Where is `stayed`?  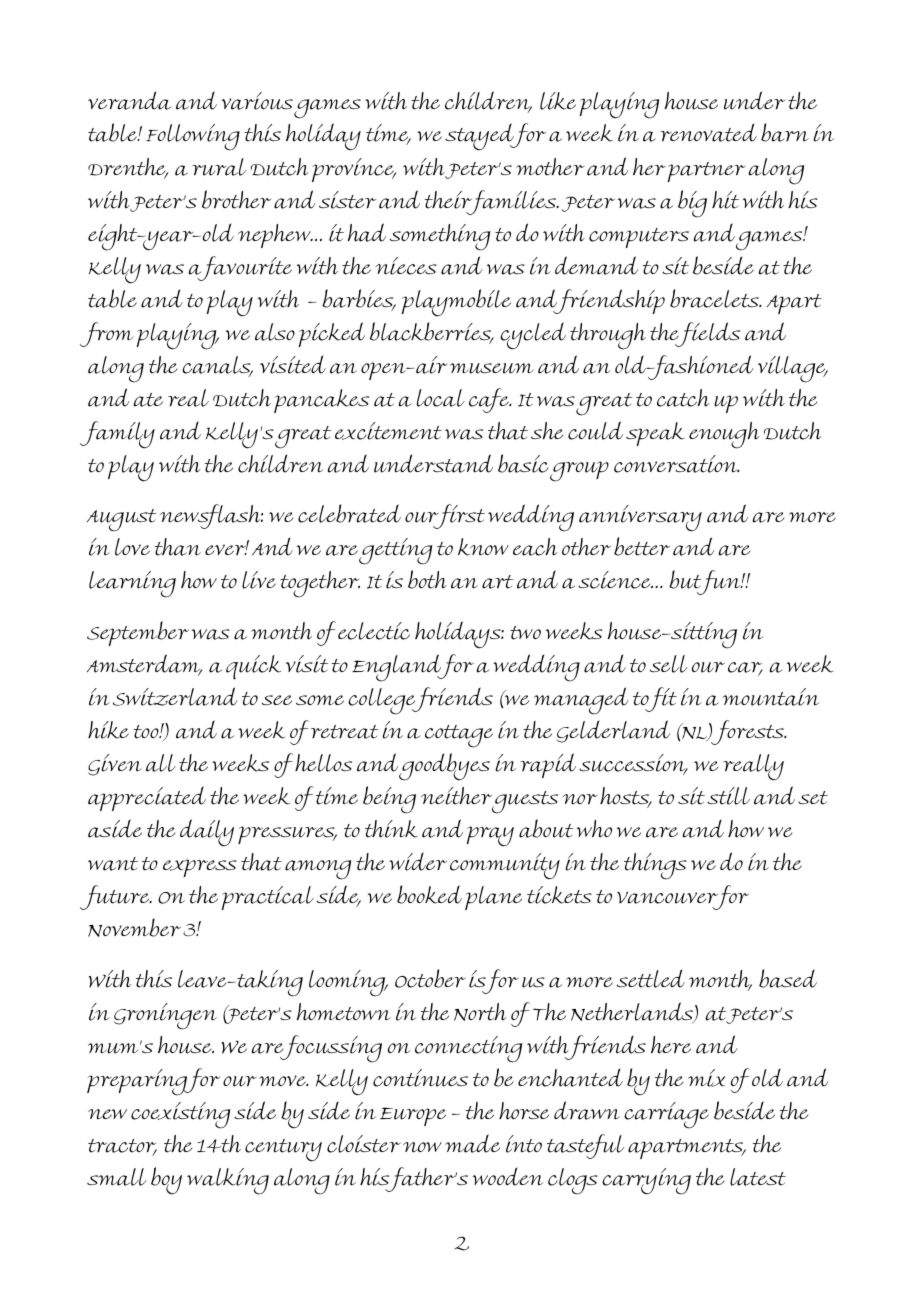 stayed is located at coordinates (481, 137).
